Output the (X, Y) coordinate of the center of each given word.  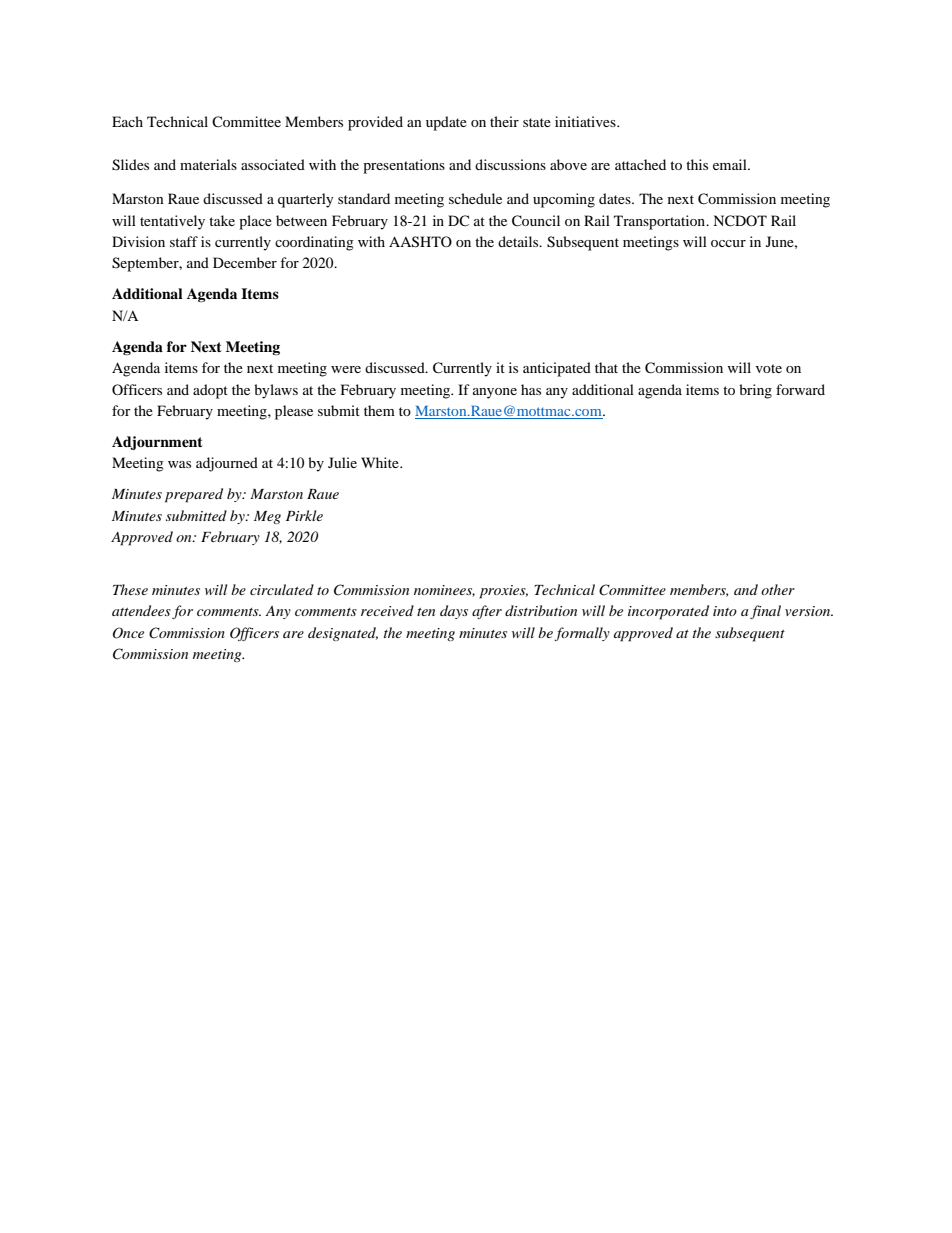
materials (208, 164)
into (725, 611)
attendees (141, 610)
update (446, 123)
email (731, 164)
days (454, 612)
